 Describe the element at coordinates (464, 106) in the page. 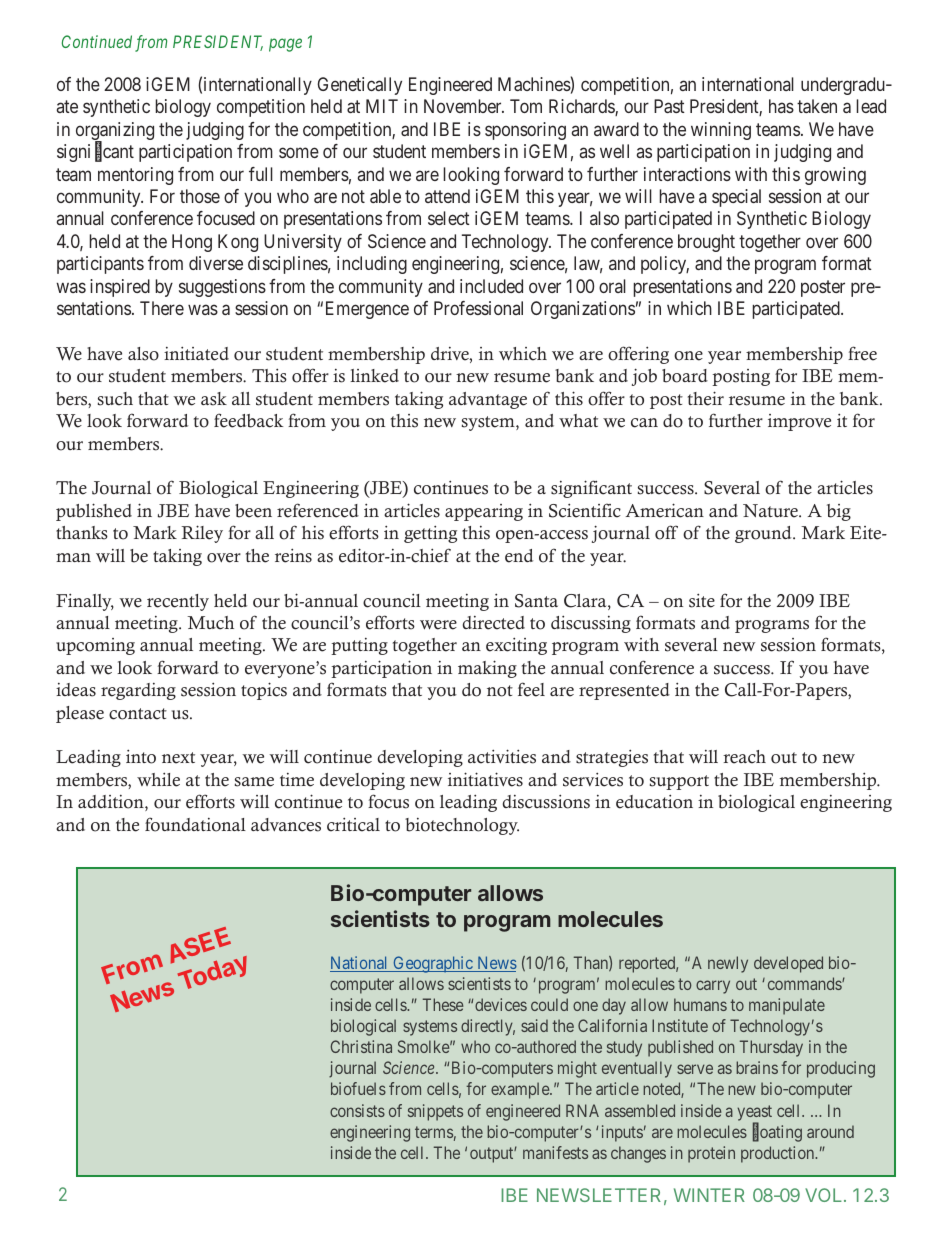

I see `November` at that location.
